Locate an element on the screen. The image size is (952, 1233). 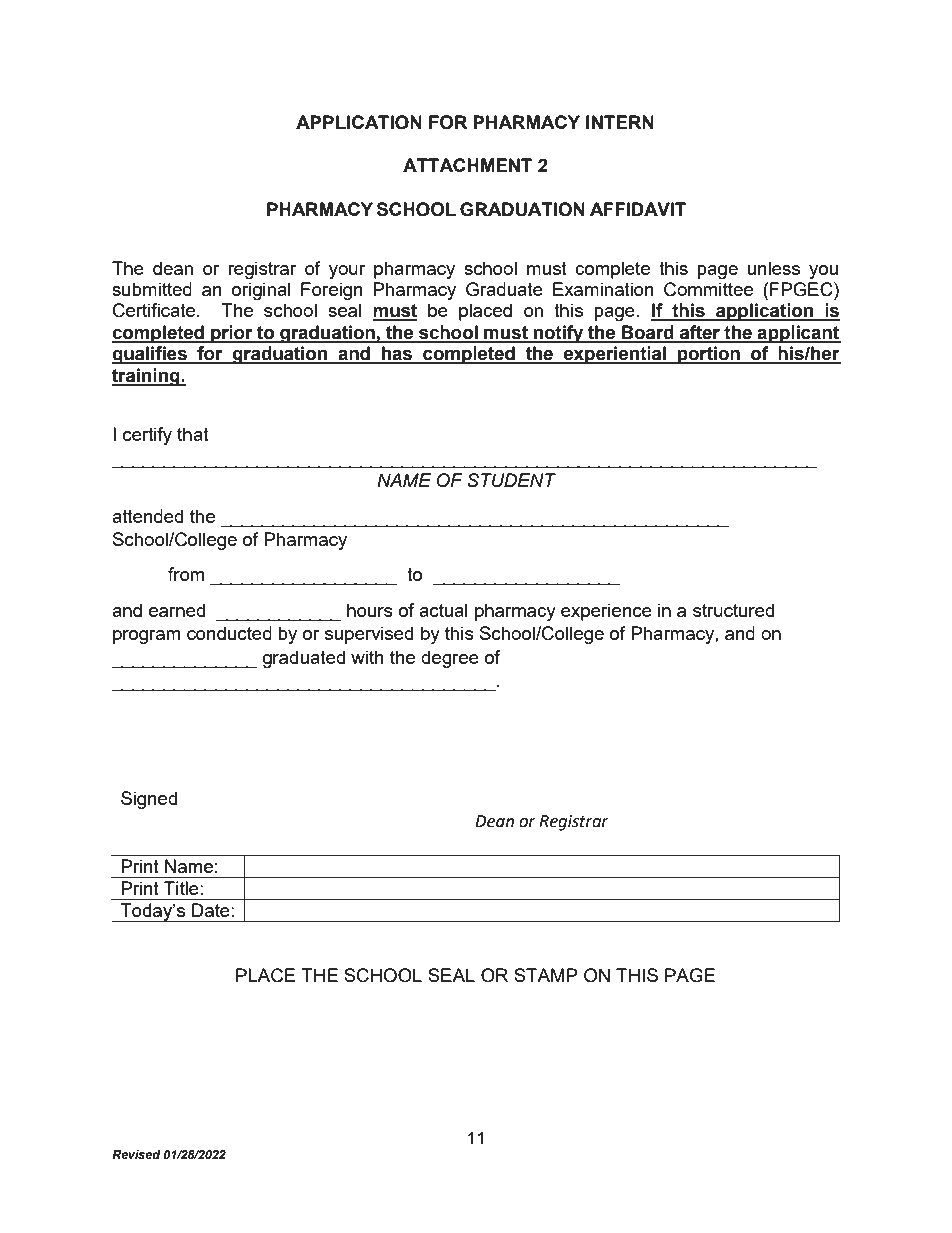
that is located at coordinates (193, 434).
